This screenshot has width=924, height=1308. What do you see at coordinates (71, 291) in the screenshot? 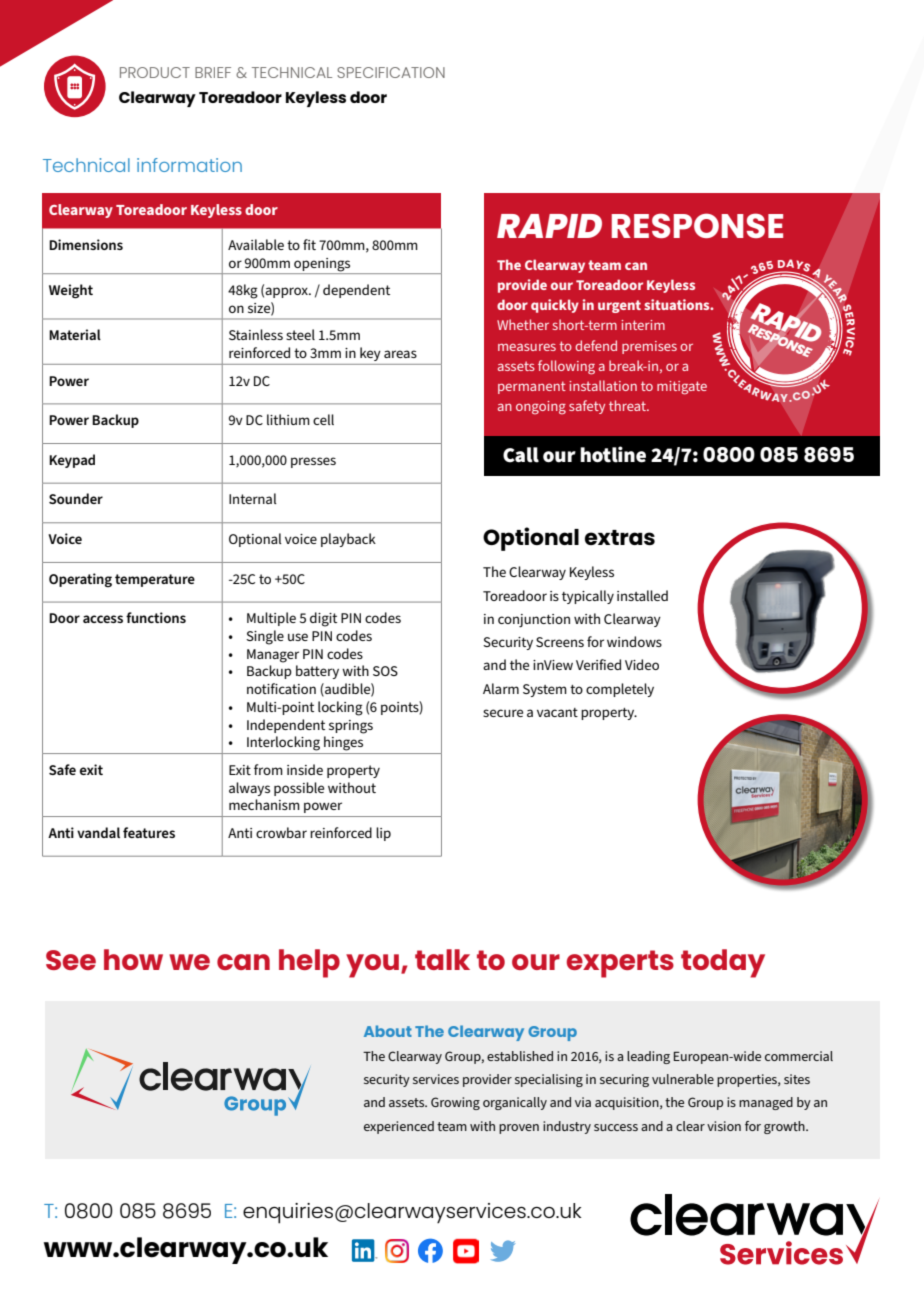
I see `Weight` at bounding box center [71, 291].
